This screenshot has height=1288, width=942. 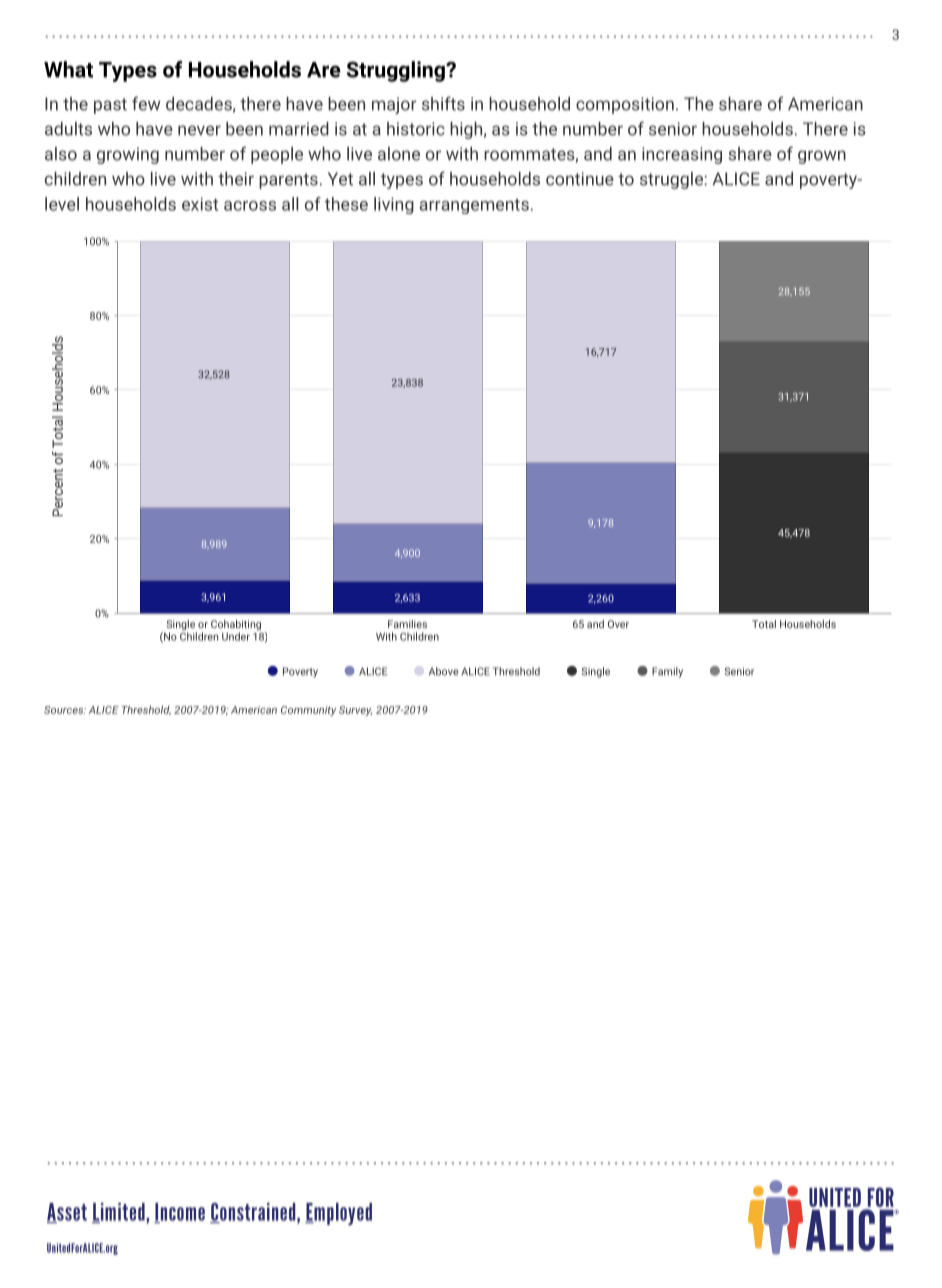 What do you see at coordinates (236, 636) in the screenshot?
I see `Under` at bounding box center [236, 636].
